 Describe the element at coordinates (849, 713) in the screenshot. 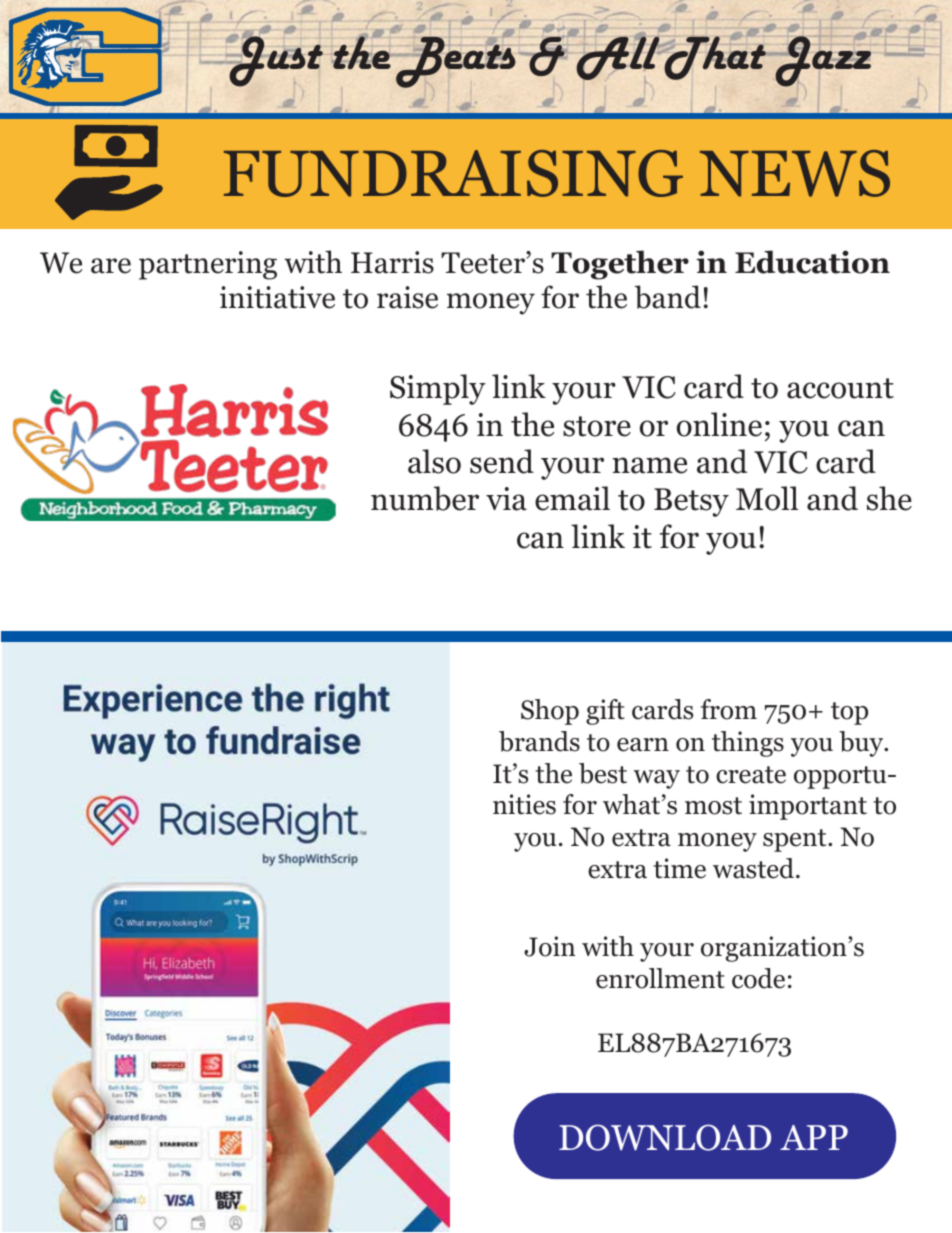

I see `top` at that location.
